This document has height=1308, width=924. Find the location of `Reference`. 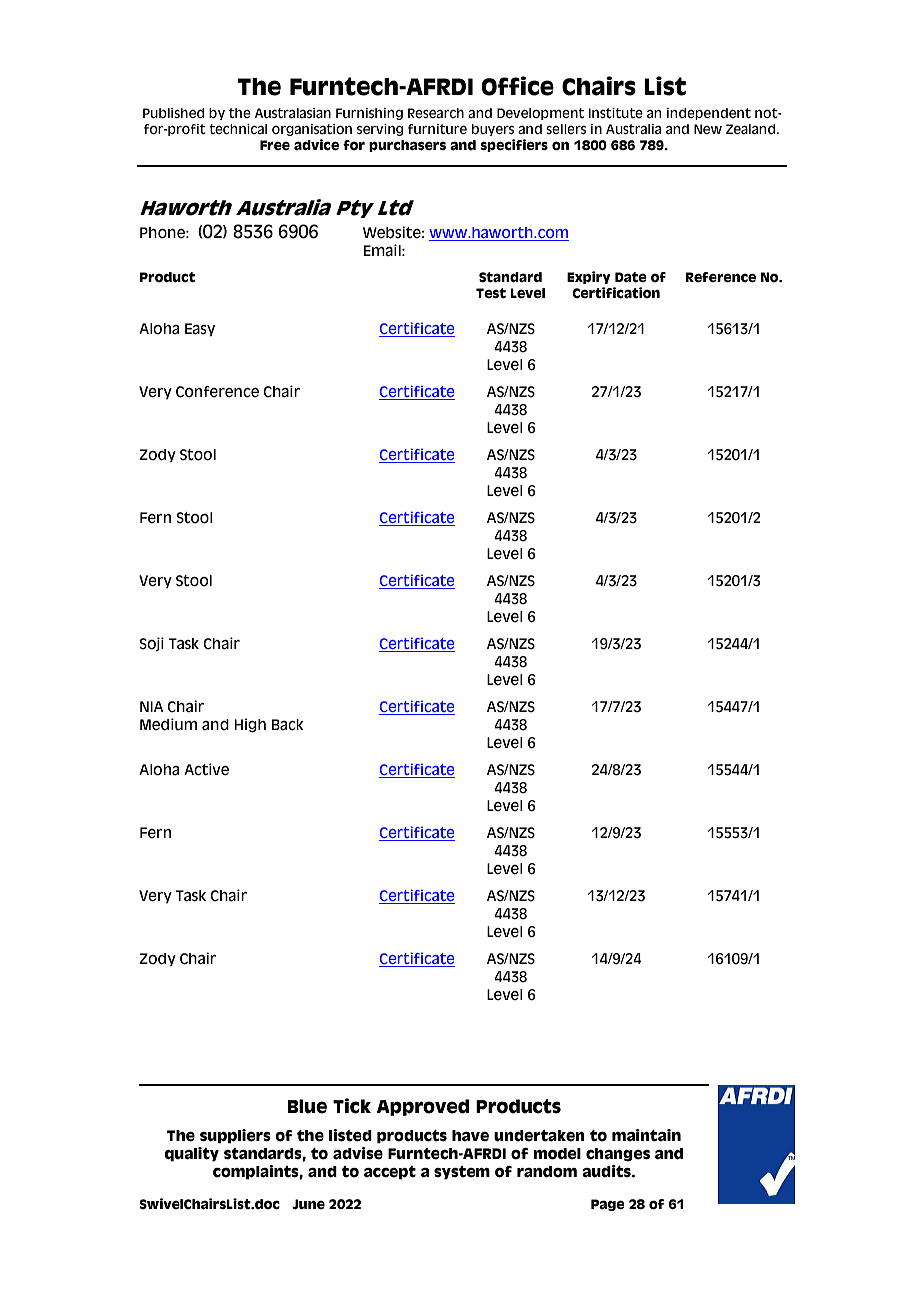

Reference is located at coordinates (721, 277).
